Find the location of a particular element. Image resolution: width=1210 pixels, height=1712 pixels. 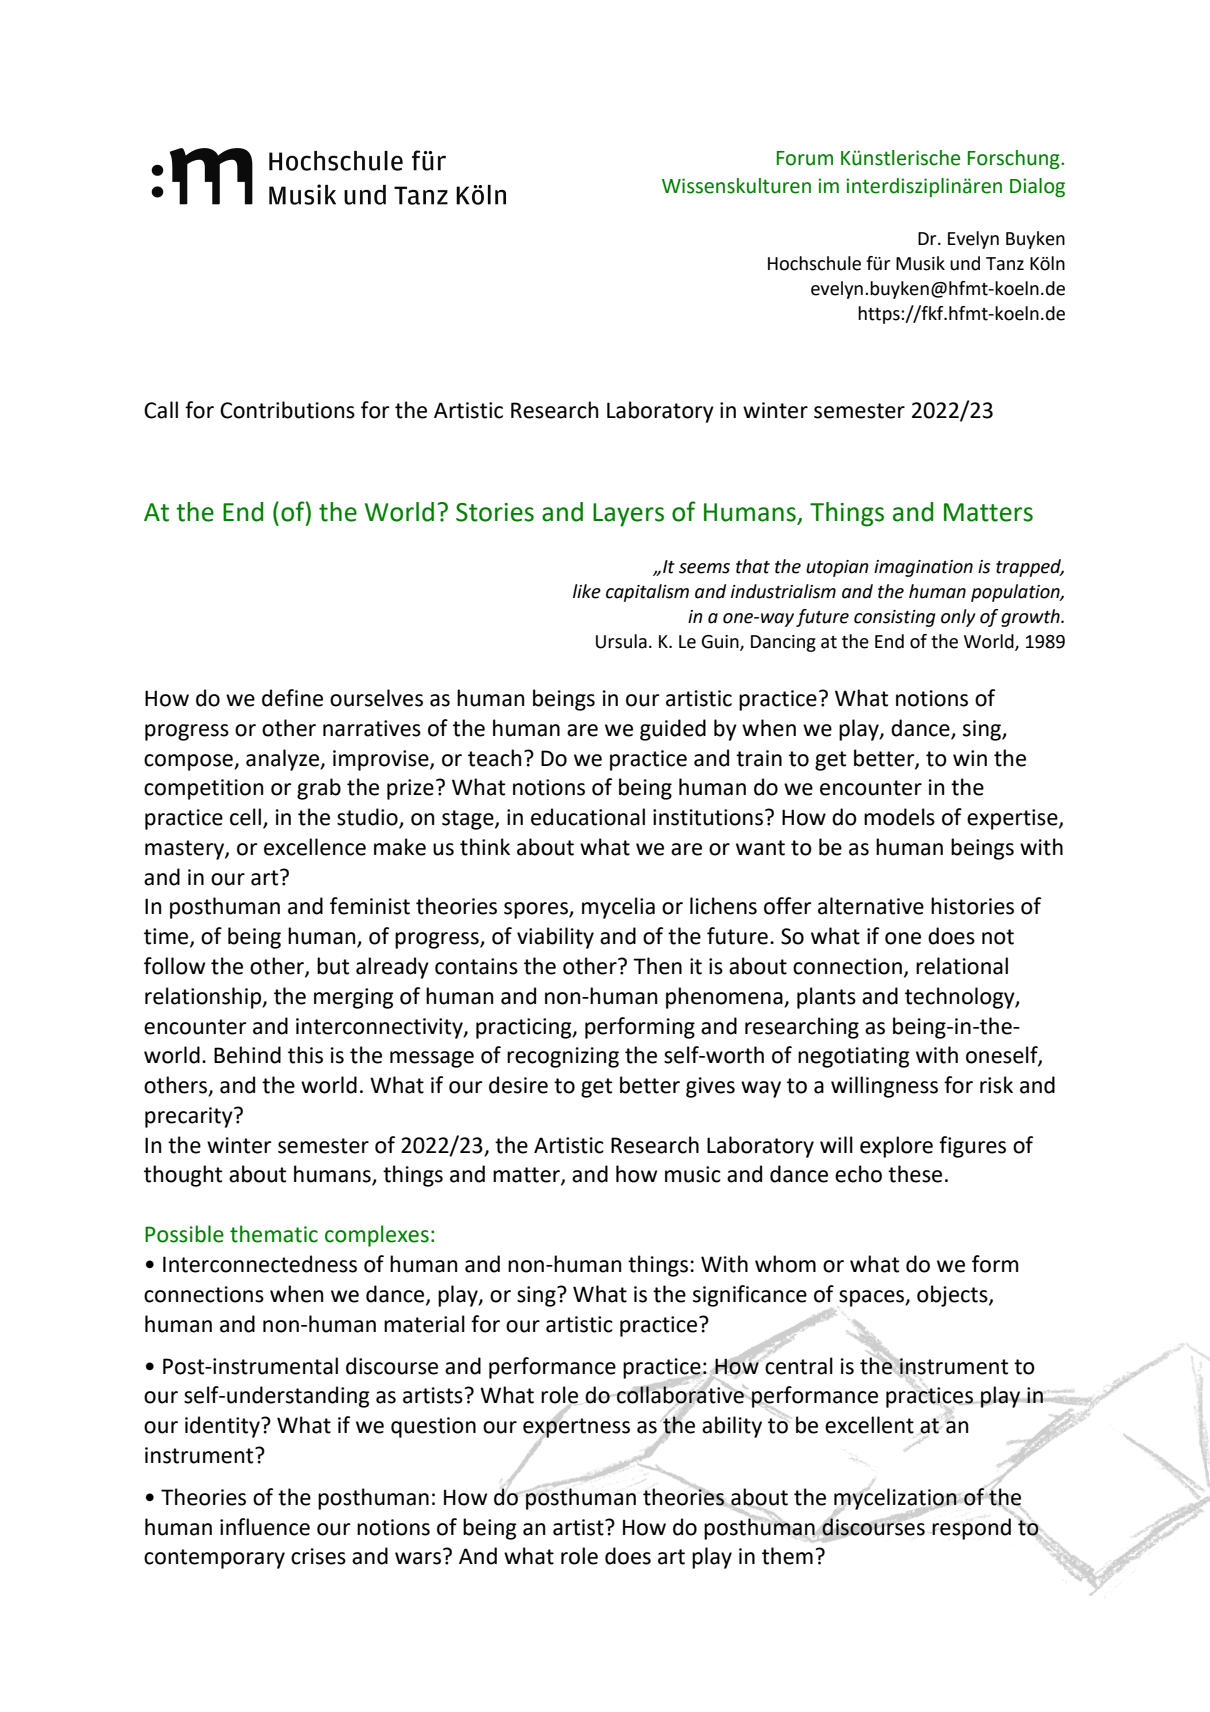

define is located at coordinates (292, 698).
